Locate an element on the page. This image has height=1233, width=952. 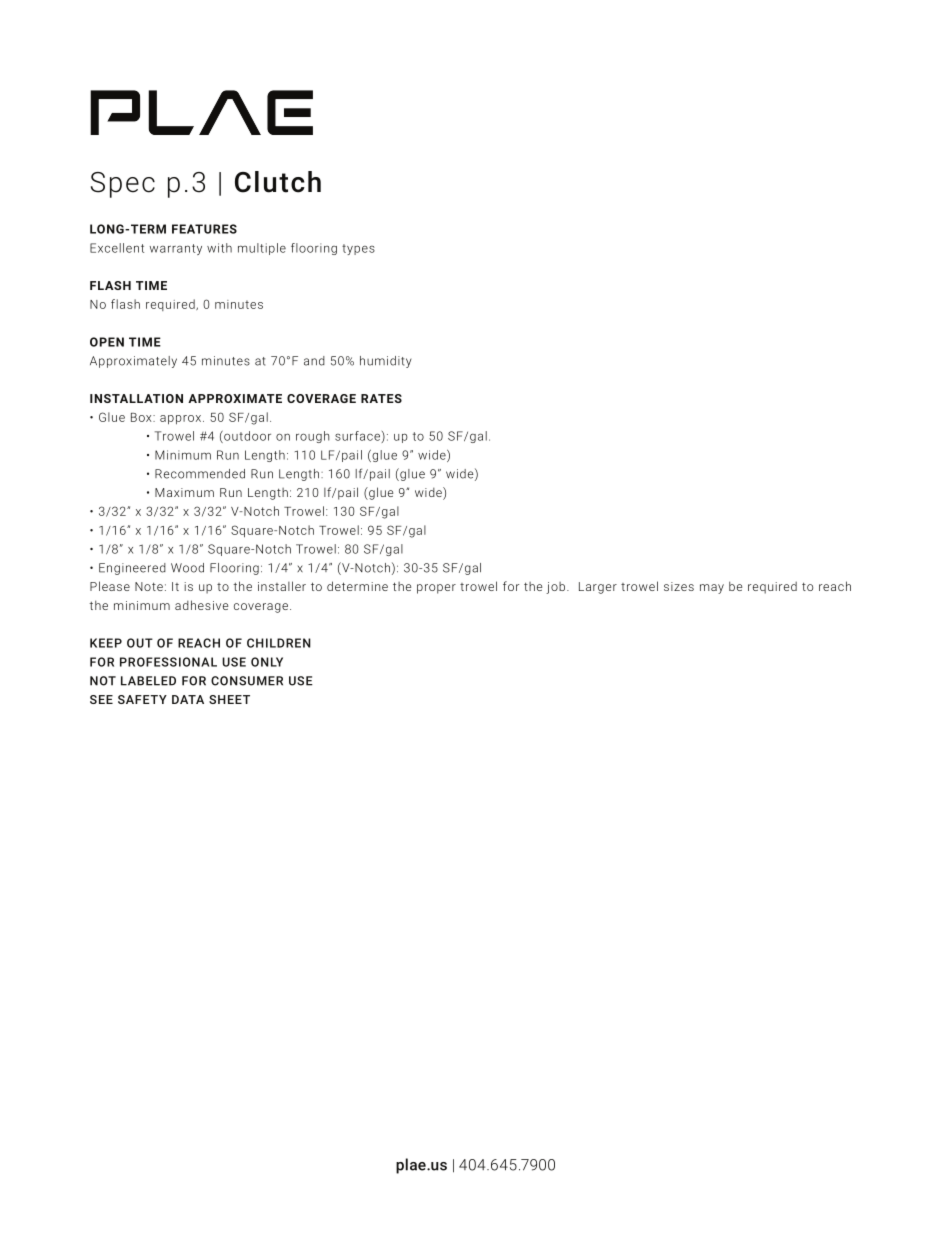
proper is located at coordinates (436, 589).
